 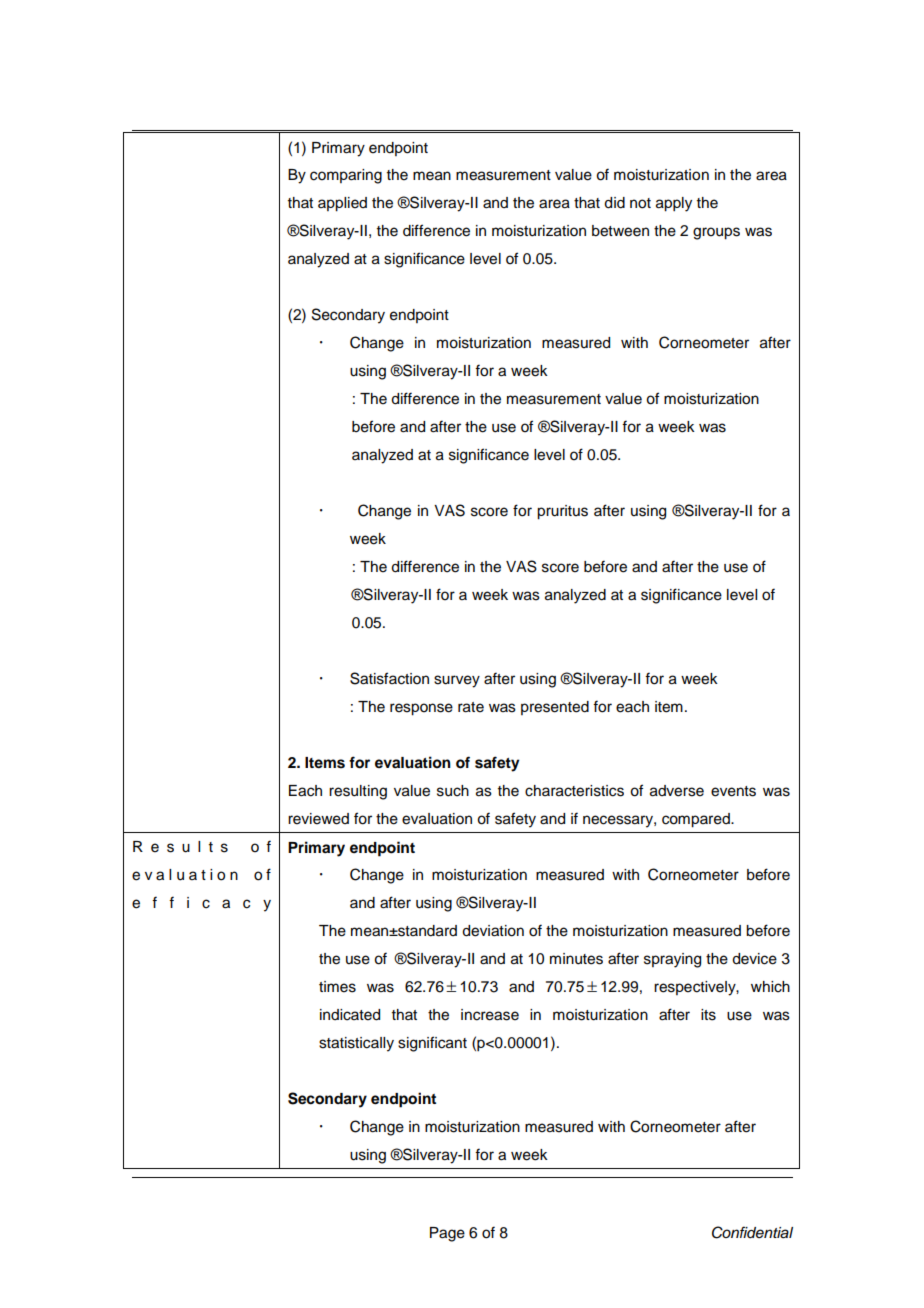 What do you see at coordinates (342, 204) in the screenshot?
I see `applied` at bounding box center [342, 204].
